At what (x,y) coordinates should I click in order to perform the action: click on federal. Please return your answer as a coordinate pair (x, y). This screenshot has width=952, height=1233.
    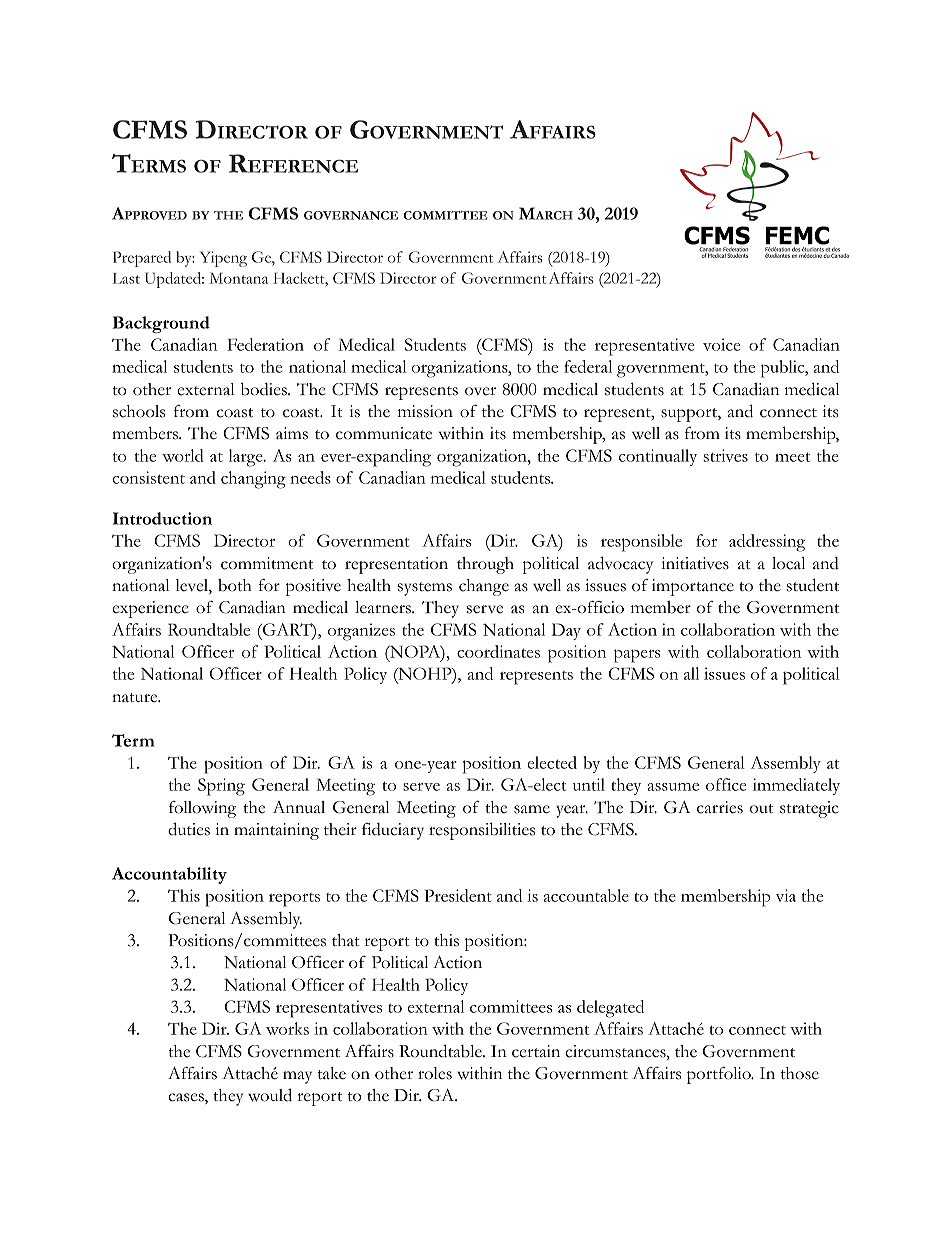
    Looking at the image, I should click on (588, 366).
